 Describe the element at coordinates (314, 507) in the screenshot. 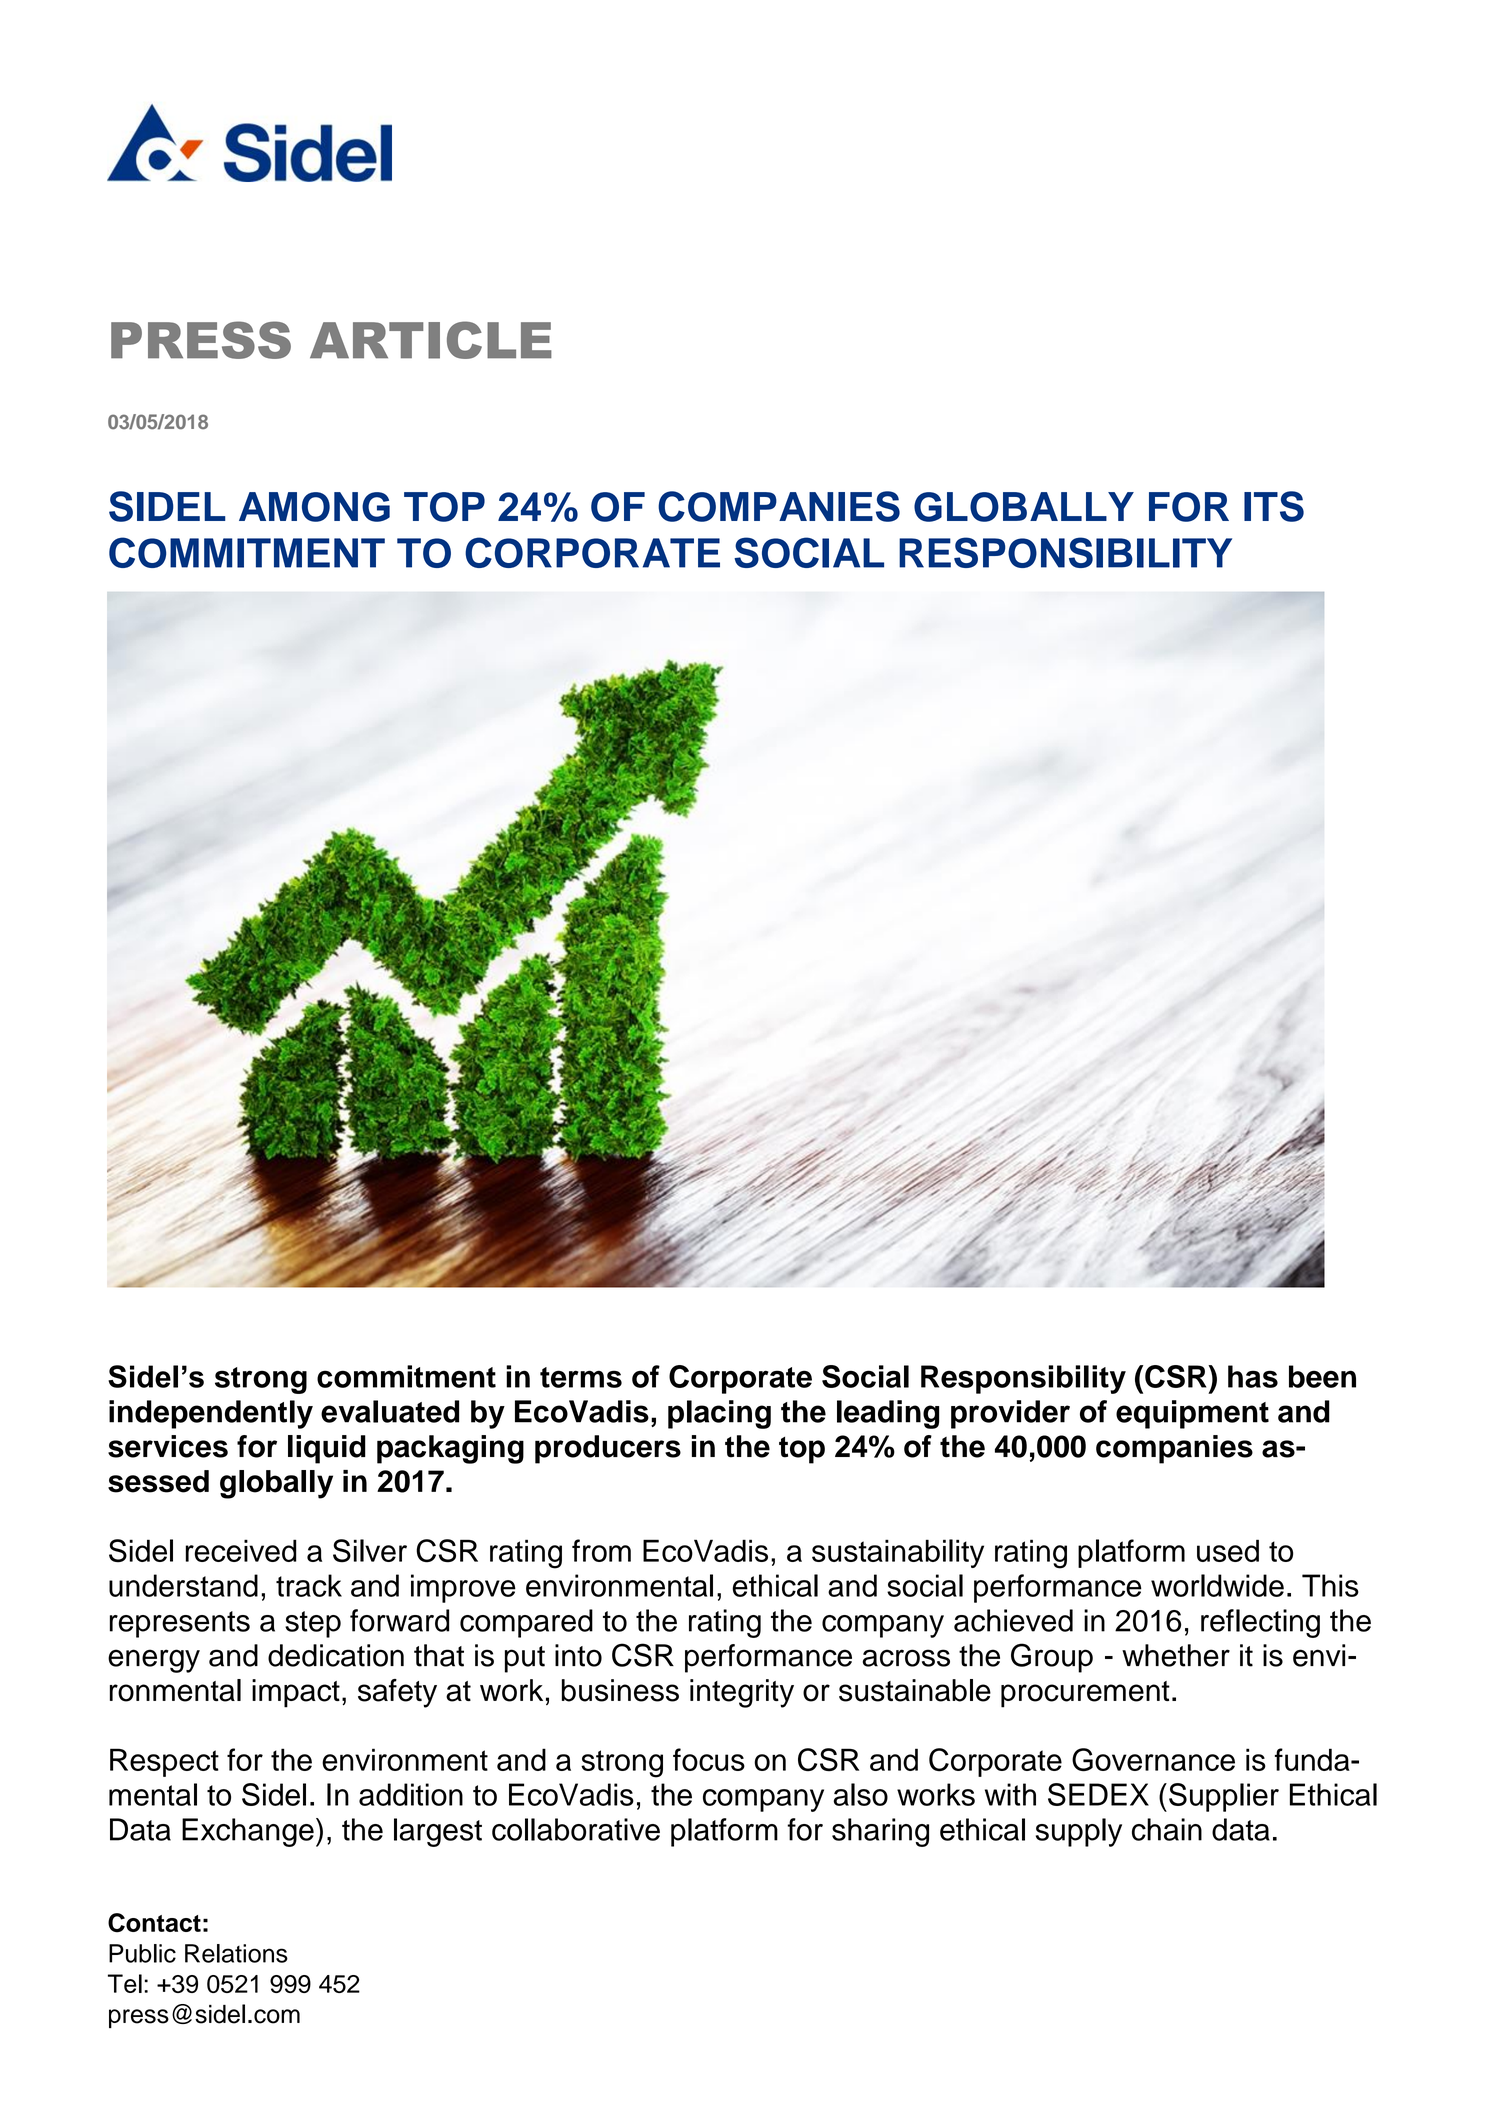

I see `AMONG` at that location.
